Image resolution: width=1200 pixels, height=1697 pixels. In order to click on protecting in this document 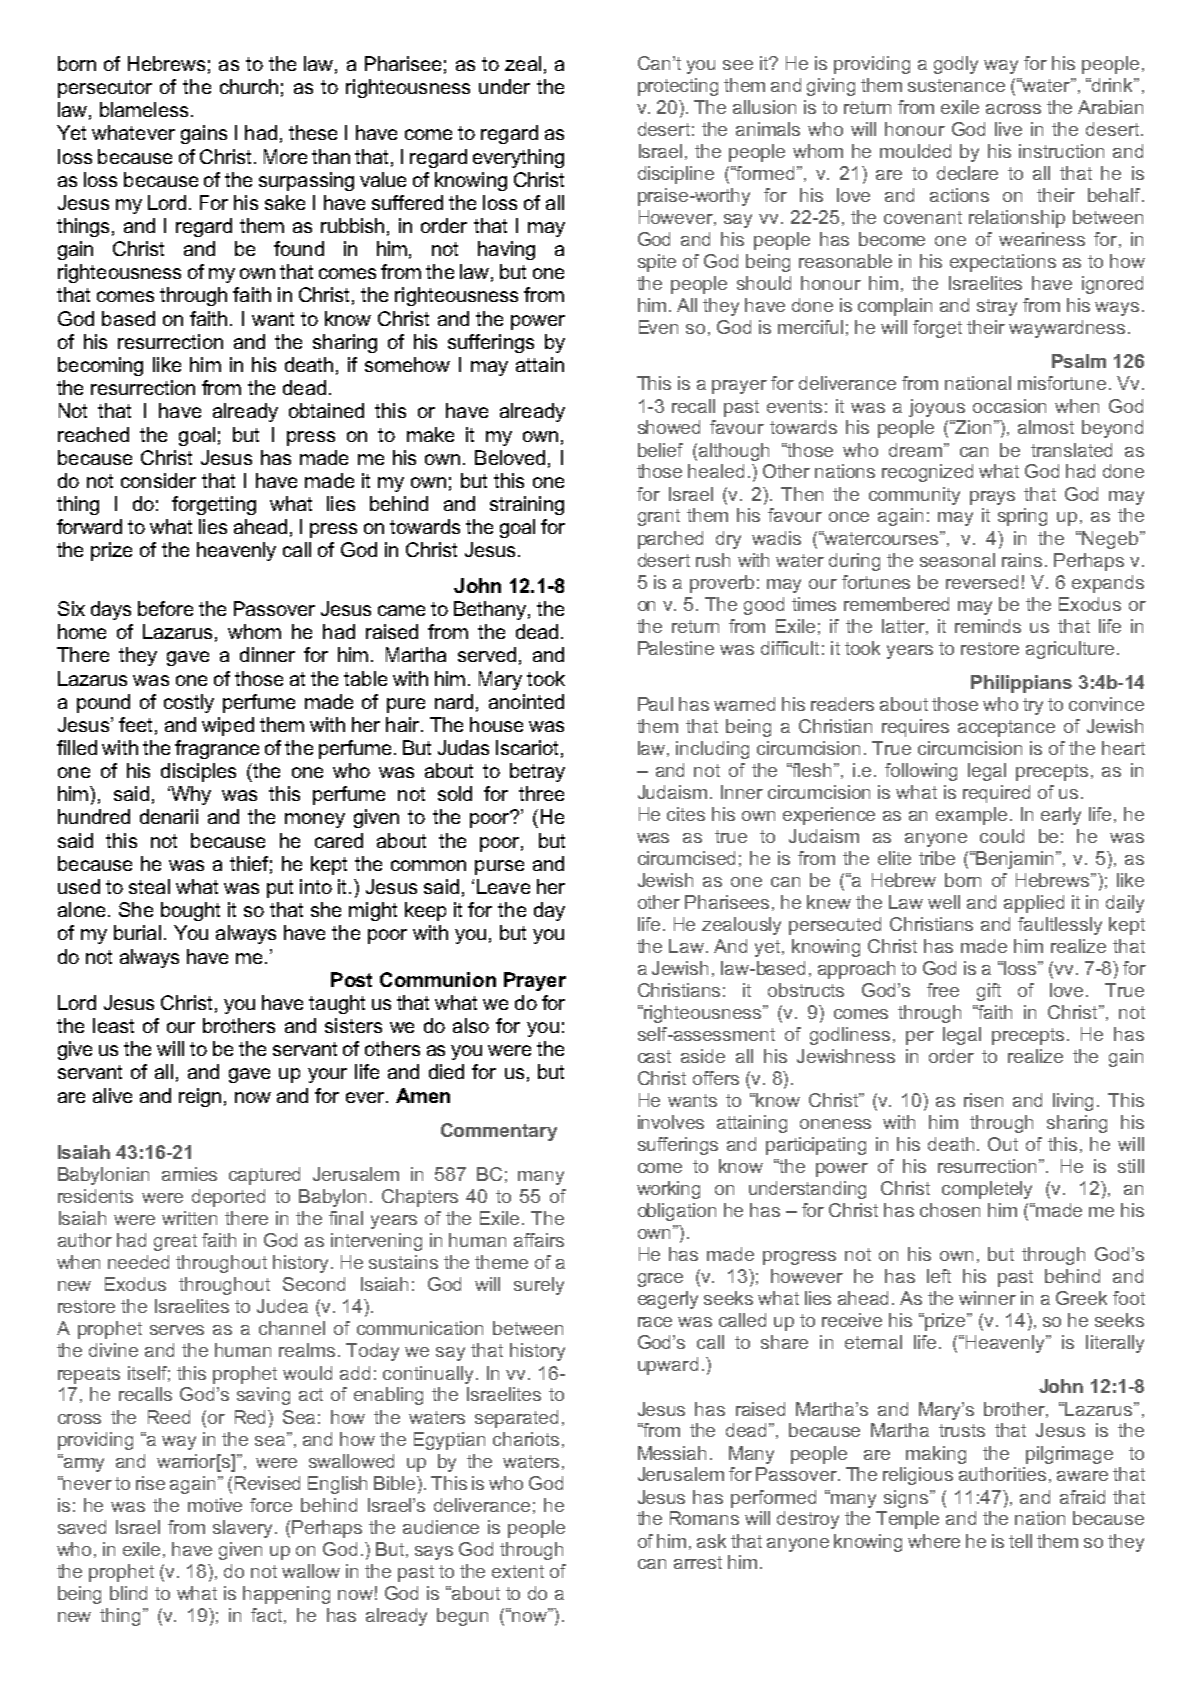, I will do `click(678, 87)`.
